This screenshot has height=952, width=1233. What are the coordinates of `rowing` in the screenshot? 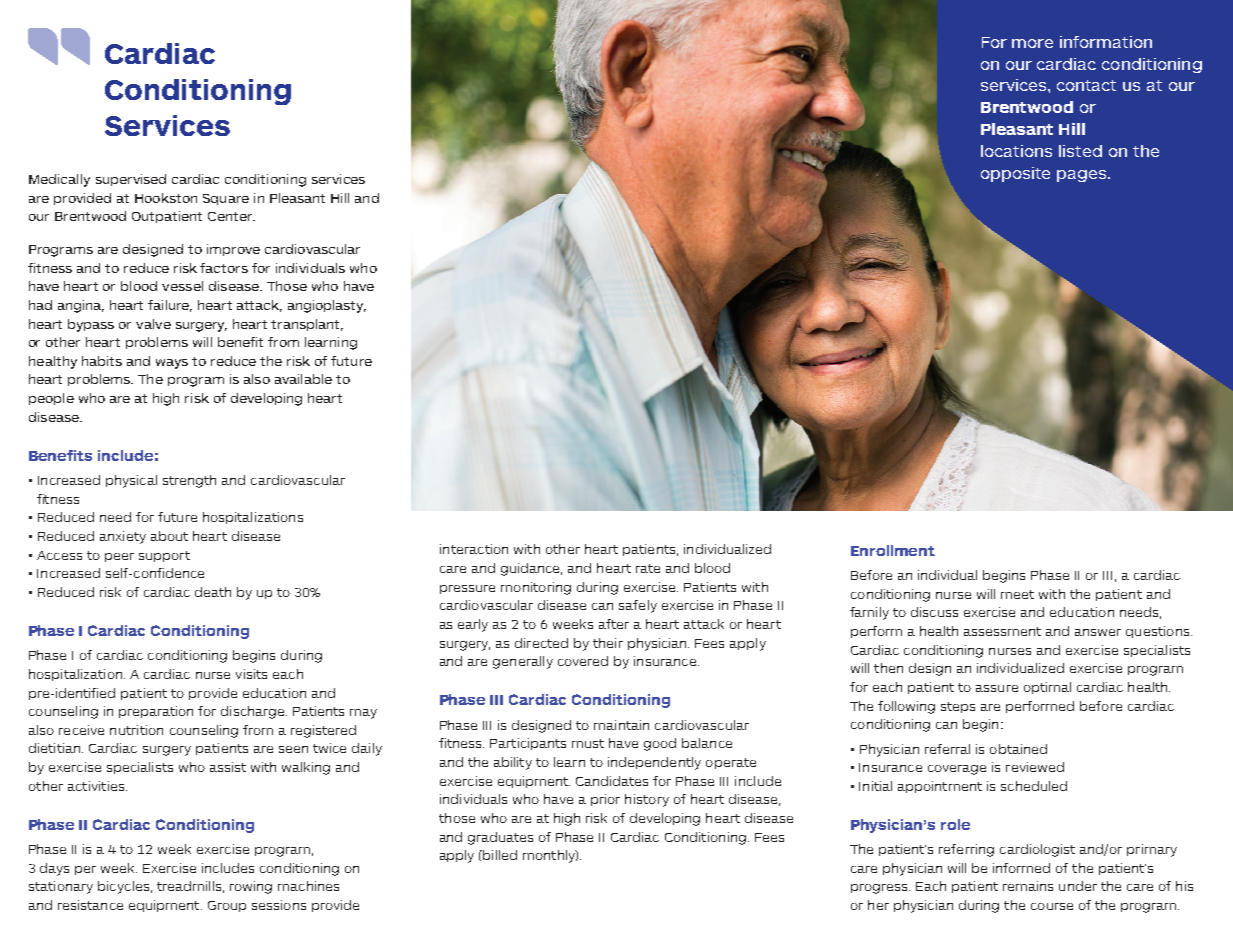 It's located at (251, 887).
